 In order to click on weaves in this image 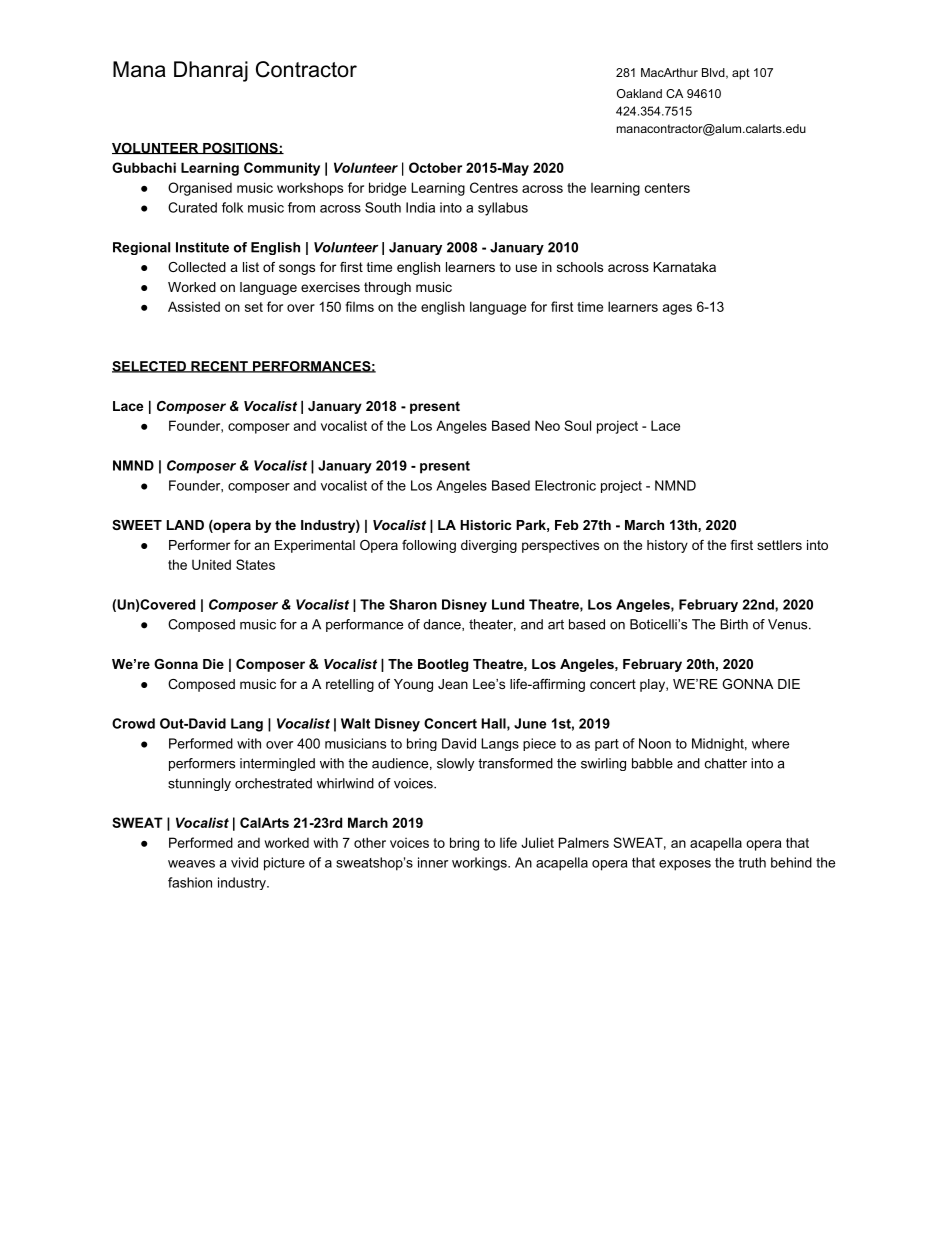, I will do `click(191, 864)`.
